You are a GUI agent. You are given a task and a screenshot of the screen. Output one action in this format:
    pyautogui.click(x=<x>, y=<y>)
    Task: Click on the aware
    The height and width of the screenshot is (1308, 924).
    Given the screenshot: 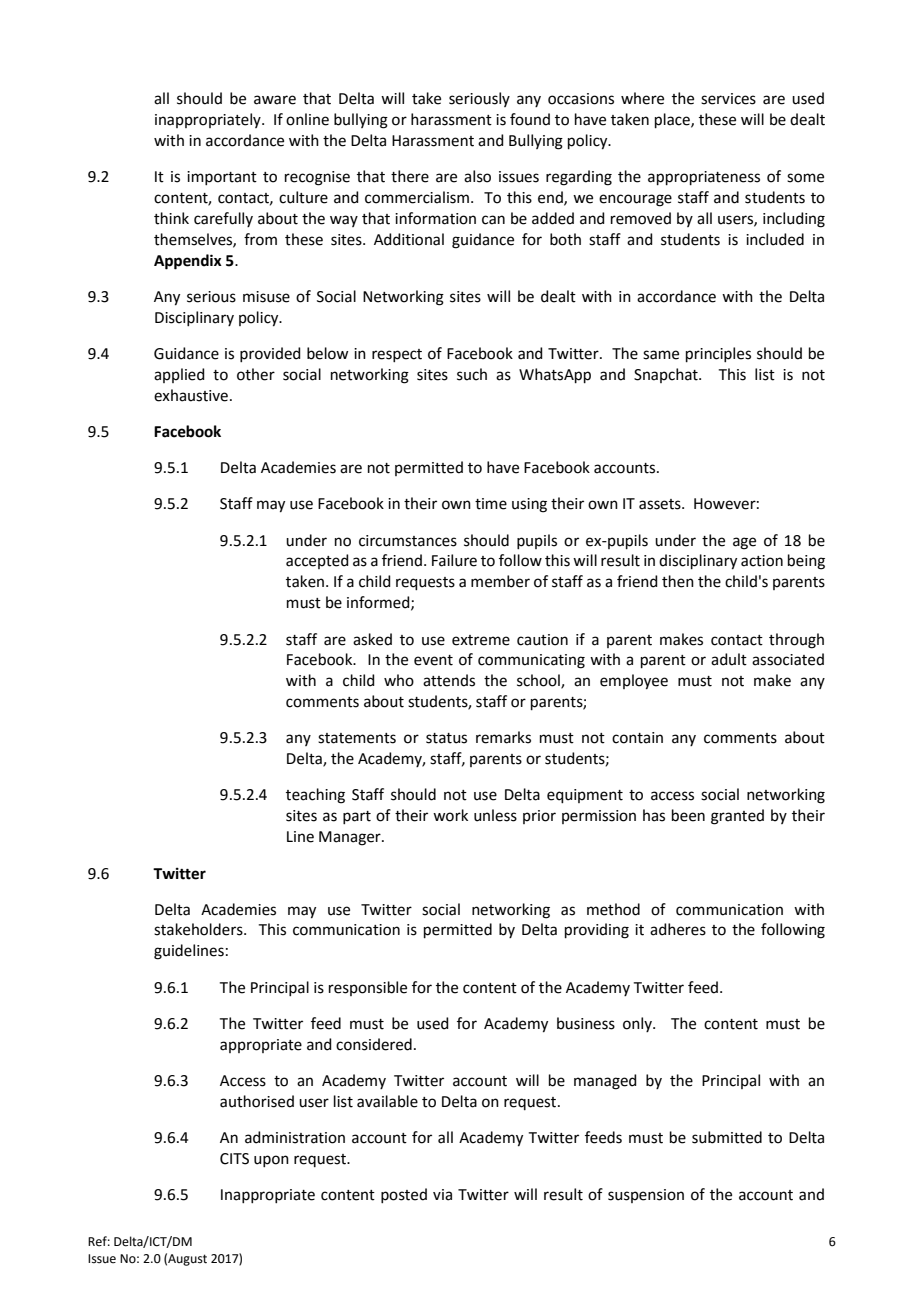 What is the action you would take?
    pyautogui.click(x=275, y=100)
